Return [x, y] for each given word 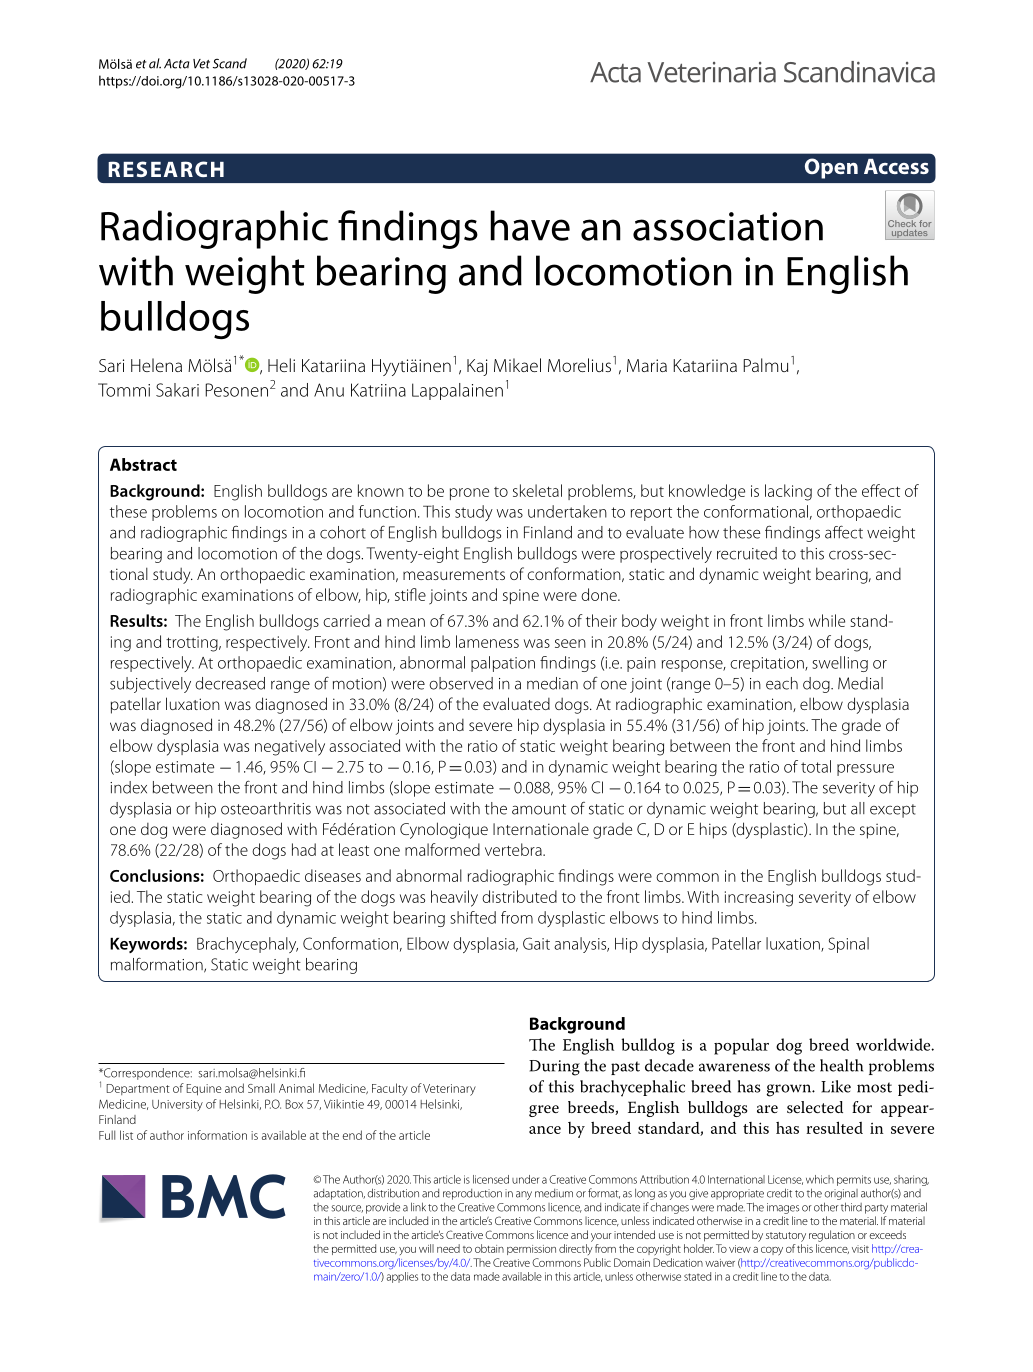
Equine [203, 1090]
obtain [489, 1248]
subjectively [150, 685]
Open [831, 168]
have [530, 225]
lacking [788, 492]
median [552, 683]
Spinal [848, 945]
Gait [536, 943]
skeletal [537, 490]
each [782, 683]
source [347, 1209]
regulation [832, 1236]
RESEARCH [166, 169]
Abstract [143, 464]
